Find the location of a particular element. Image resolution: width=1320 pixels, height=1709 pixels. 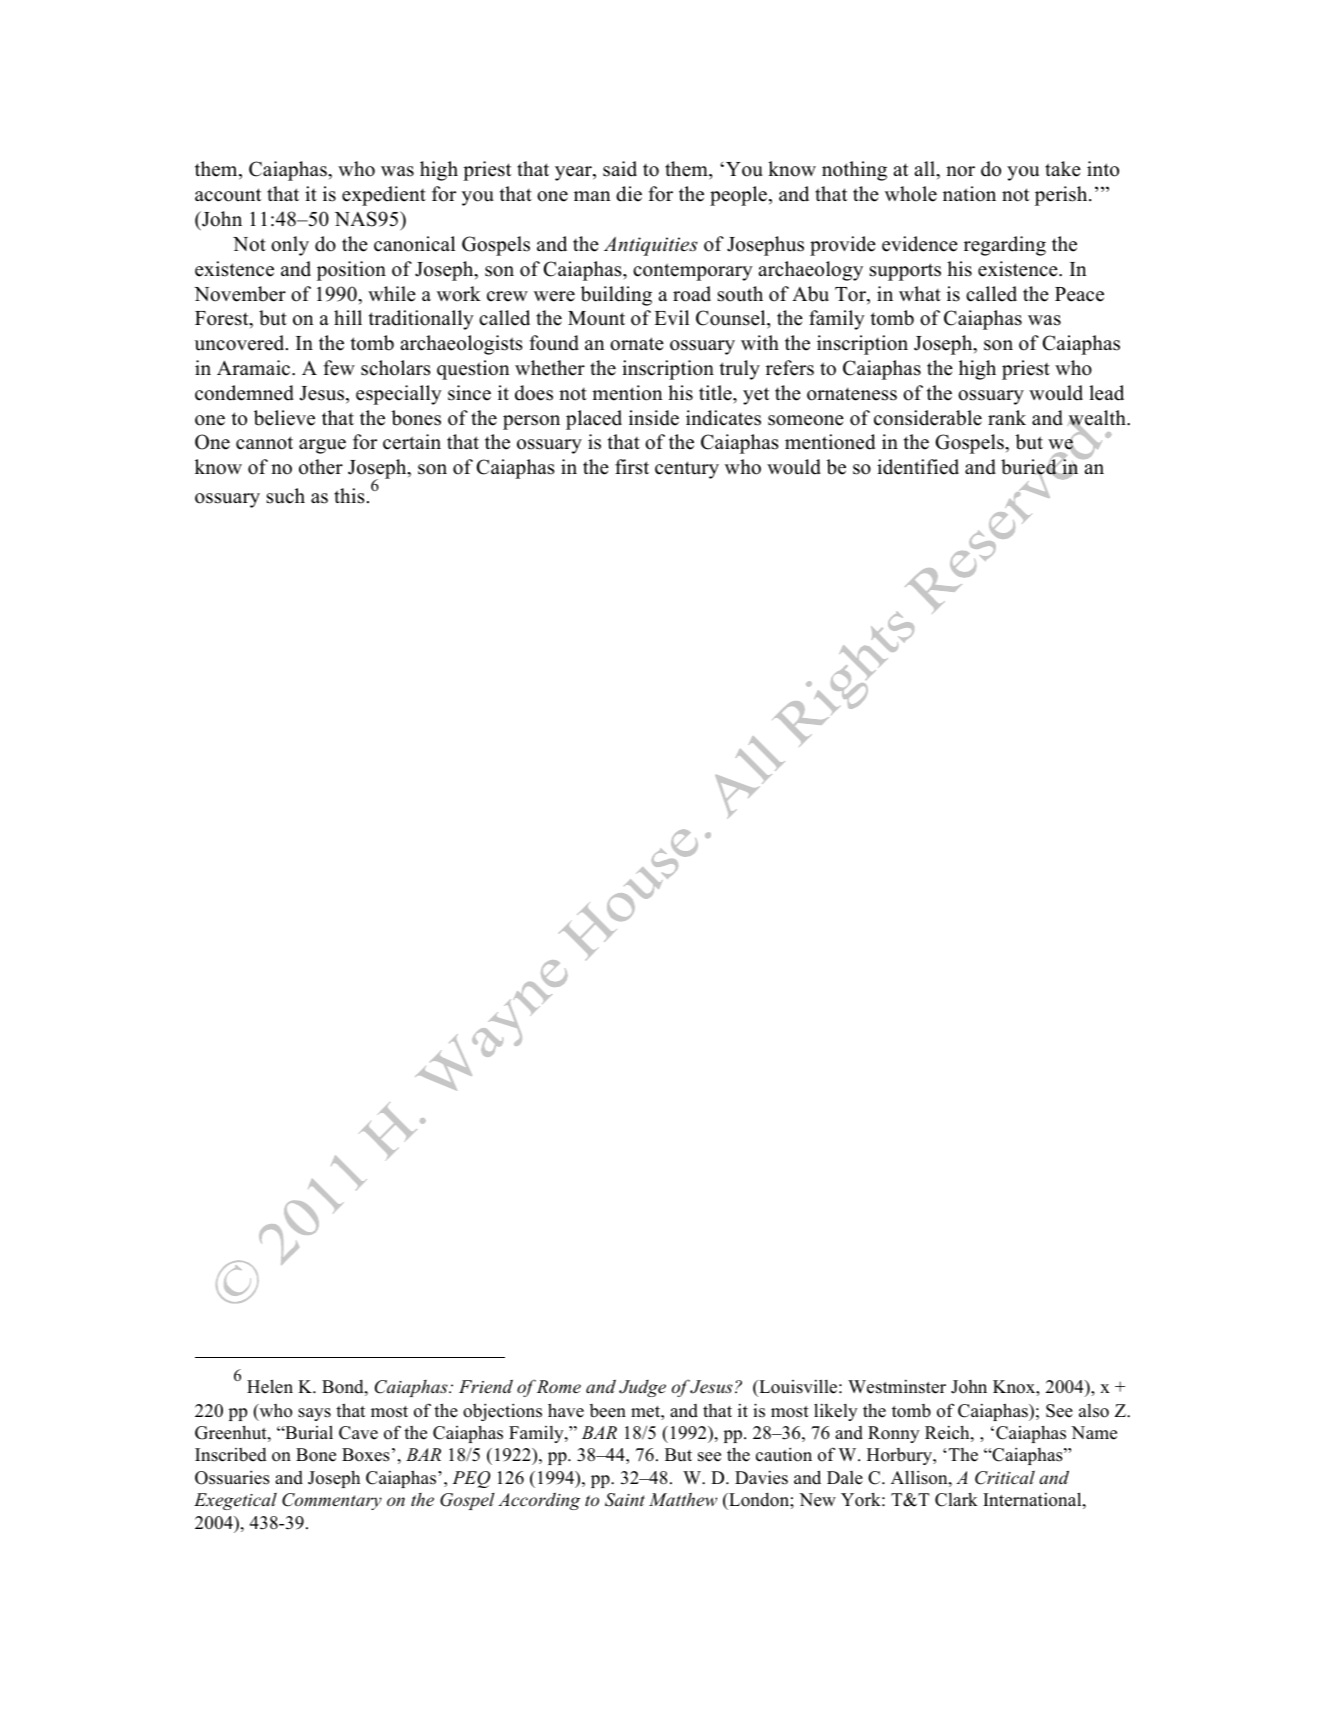

expedient is located at coordinates (384, 196).
